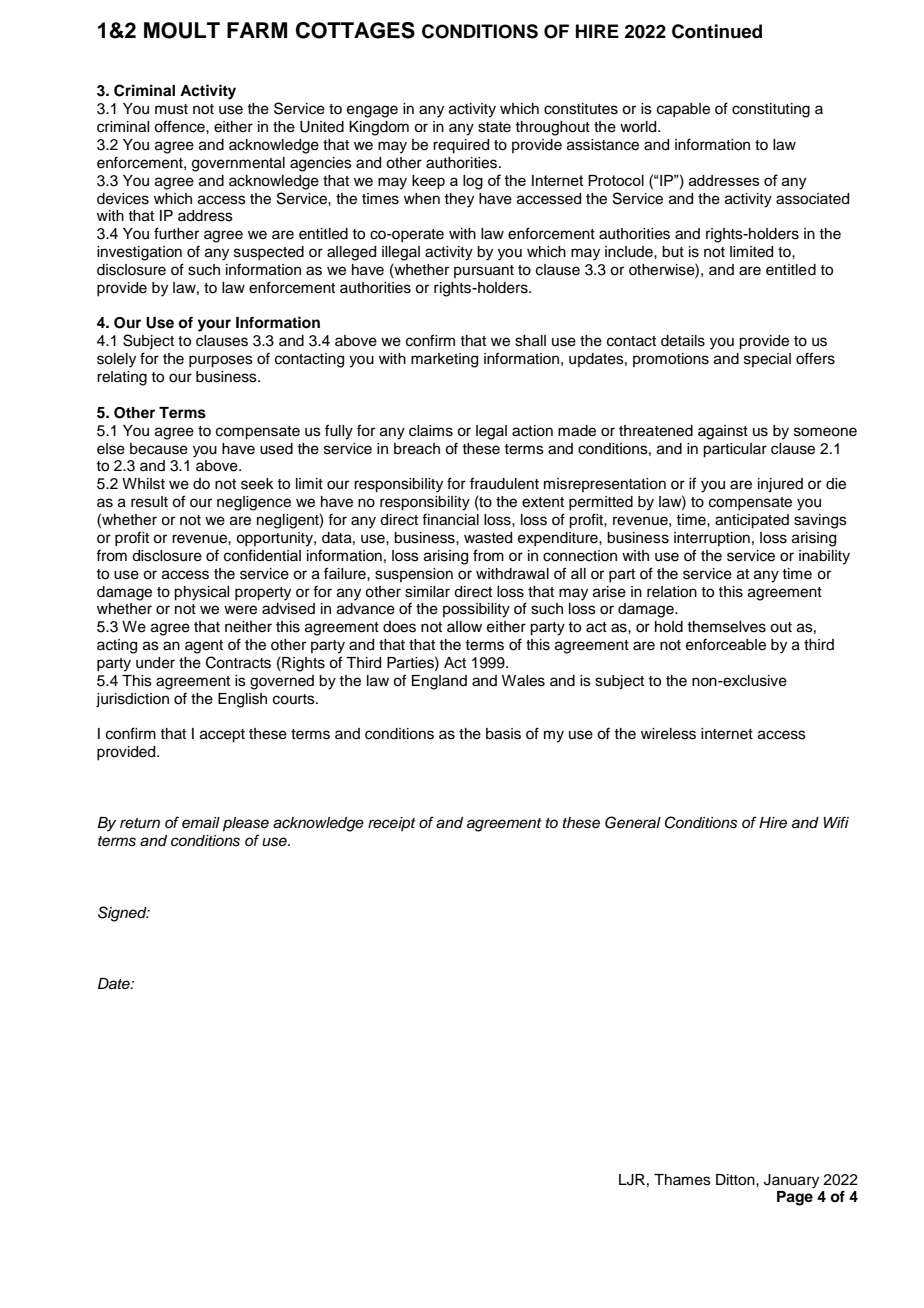 This page has height=1308, width=924. Describe the element at coordinates (201, 823) in the page. I see `email` at that location.
